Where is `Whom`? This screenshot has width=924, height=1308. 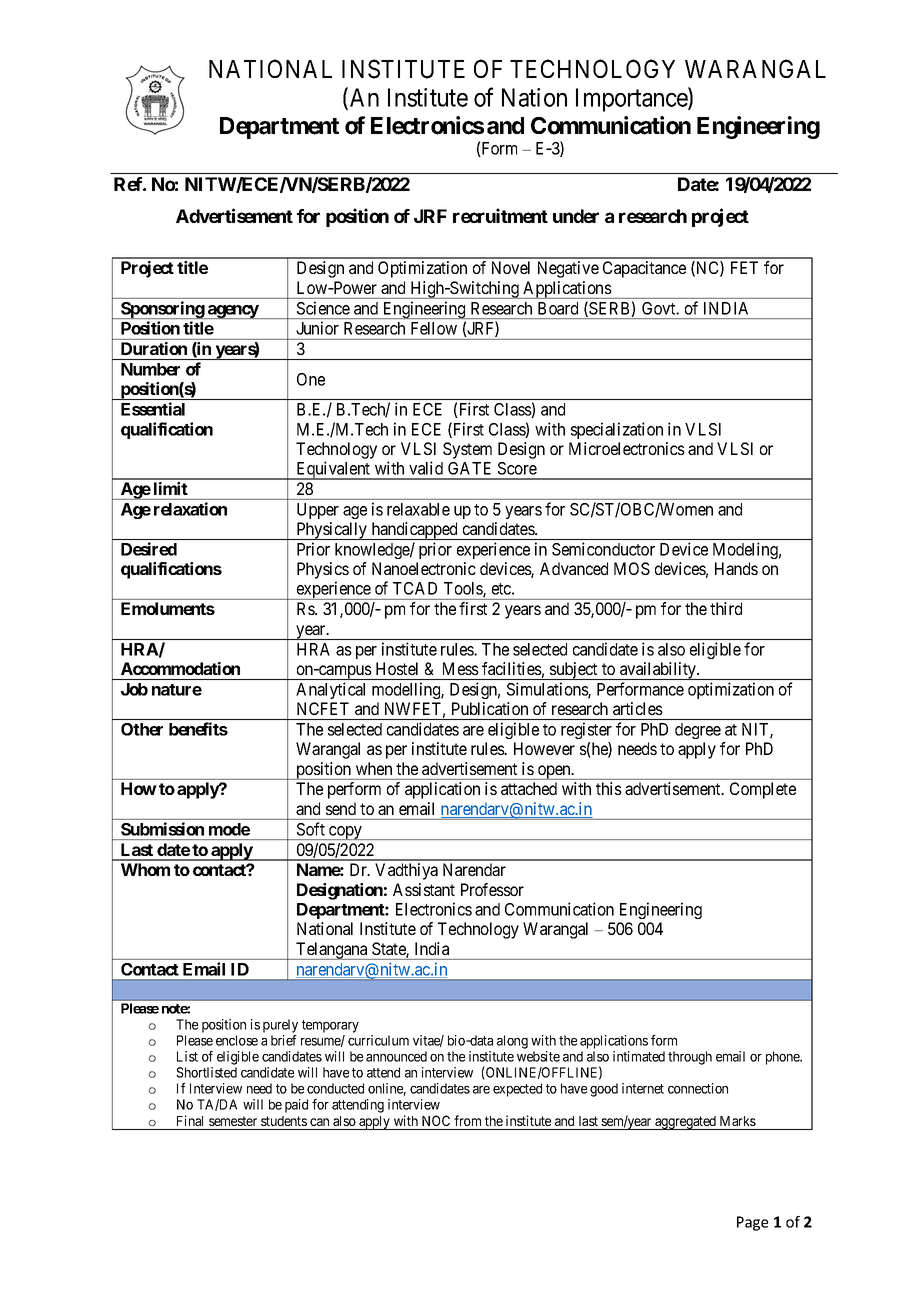
Whom is located at coordinates (145, 869).
